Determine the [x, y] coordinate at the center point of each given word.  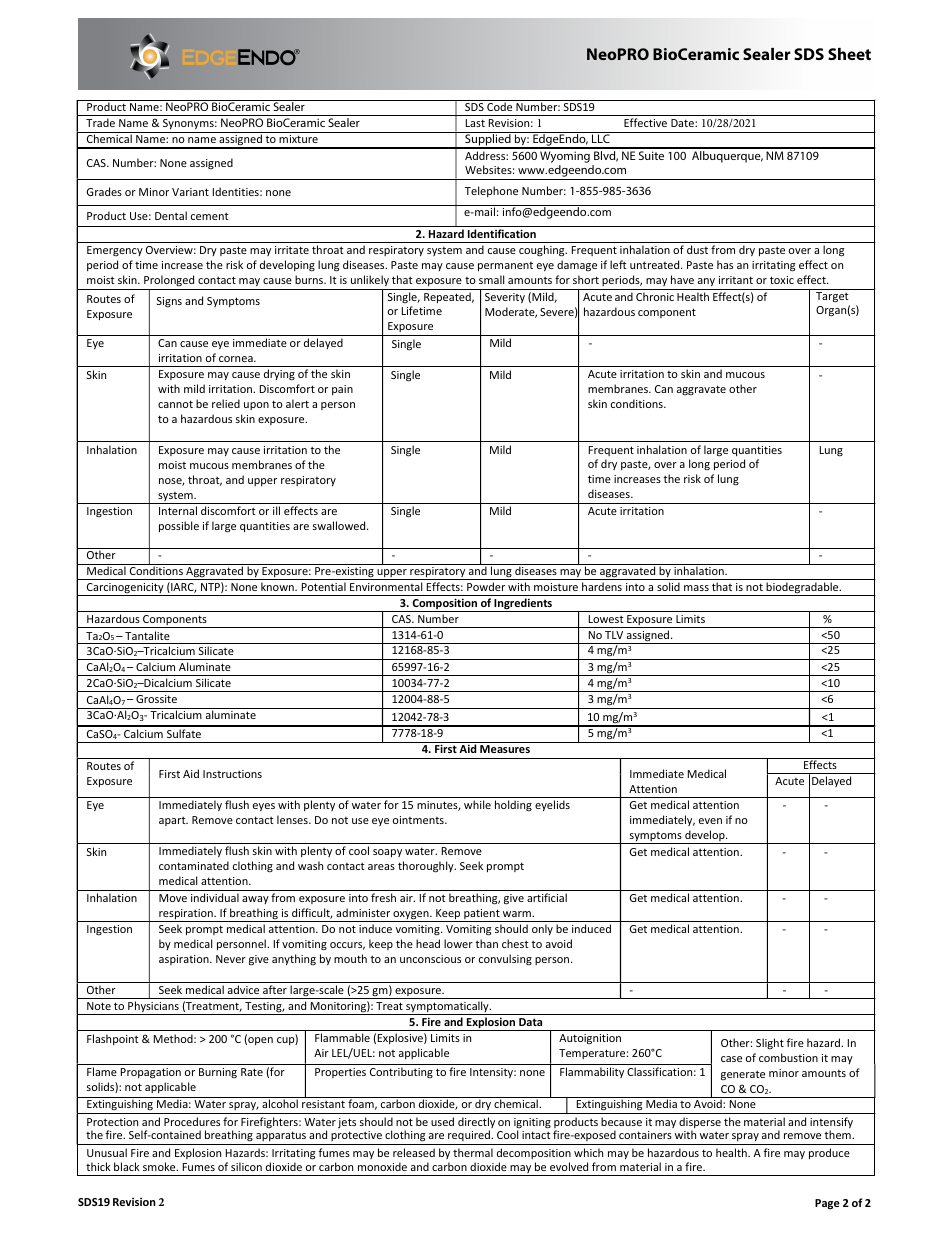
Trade [100, 122]
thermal [473, 1152]
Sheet [849, 54]
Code [500, 105]
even [710, 821]
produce [829, 1153]
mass [696, 588]
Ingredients [524, 605]
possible [179, 526]
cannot [175, 404]
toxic [782, 280]
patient [482, 915]
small [491, 279]
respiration [186, 915]
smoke [160, 1166]
